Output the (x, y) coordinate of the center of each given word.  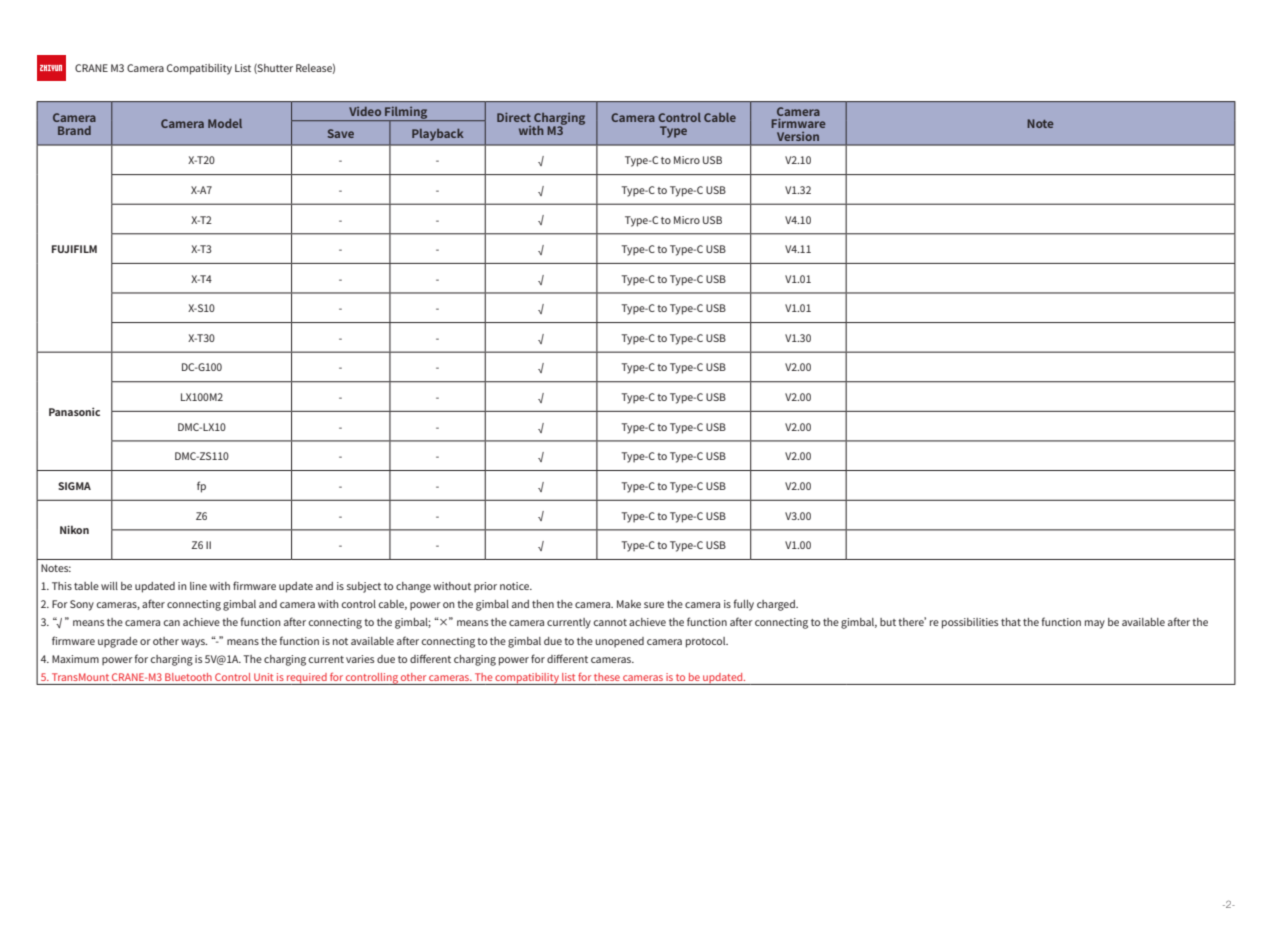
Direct (514, 117)
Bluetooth (188, 677)
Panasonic (74, 411)
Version (798, 136)
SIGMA (74, 486)
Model (225, 123)
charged (777, 605)
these (607, 677)
